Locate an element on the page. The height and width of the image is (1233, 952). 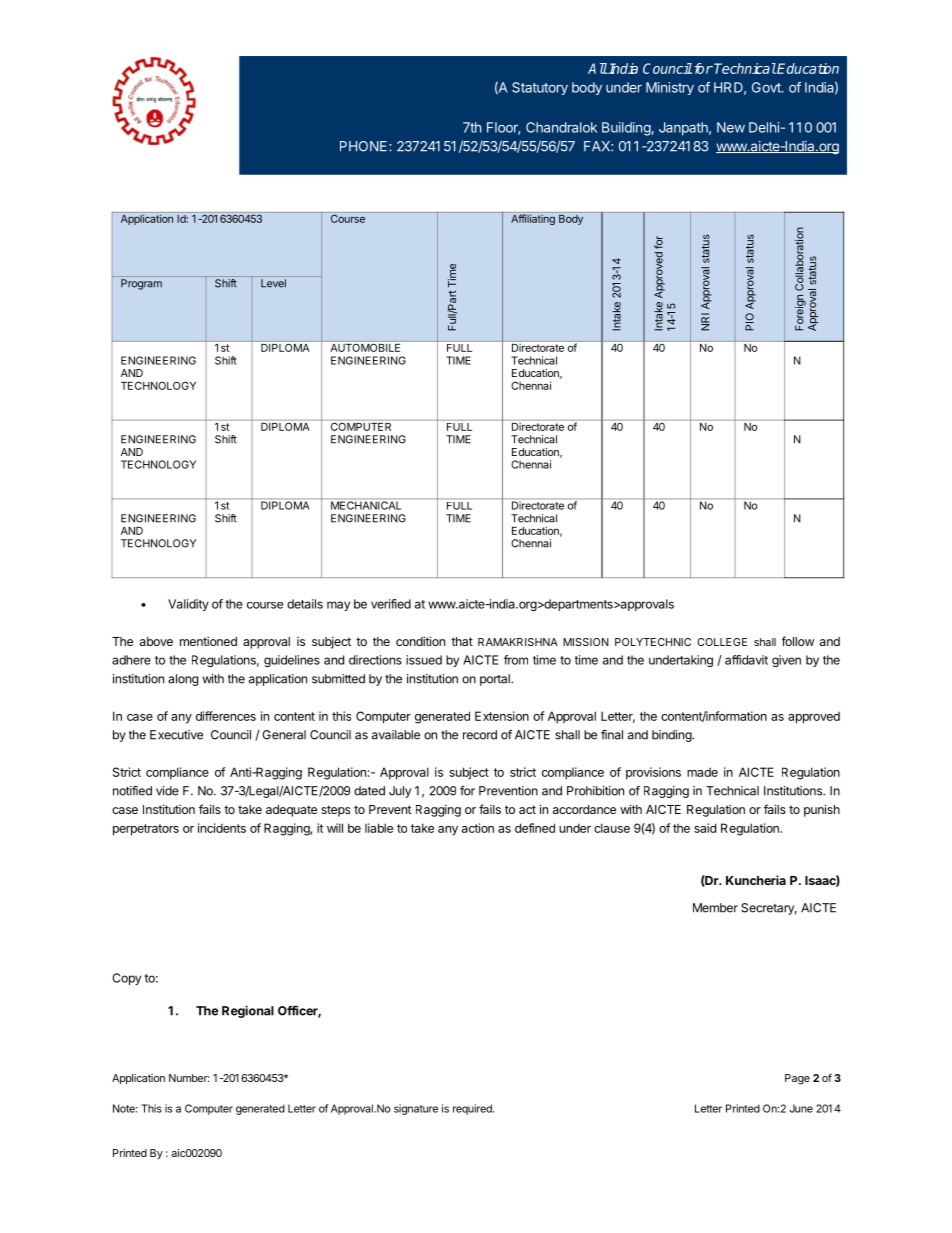
required is located at coordinates (473, 1109).
